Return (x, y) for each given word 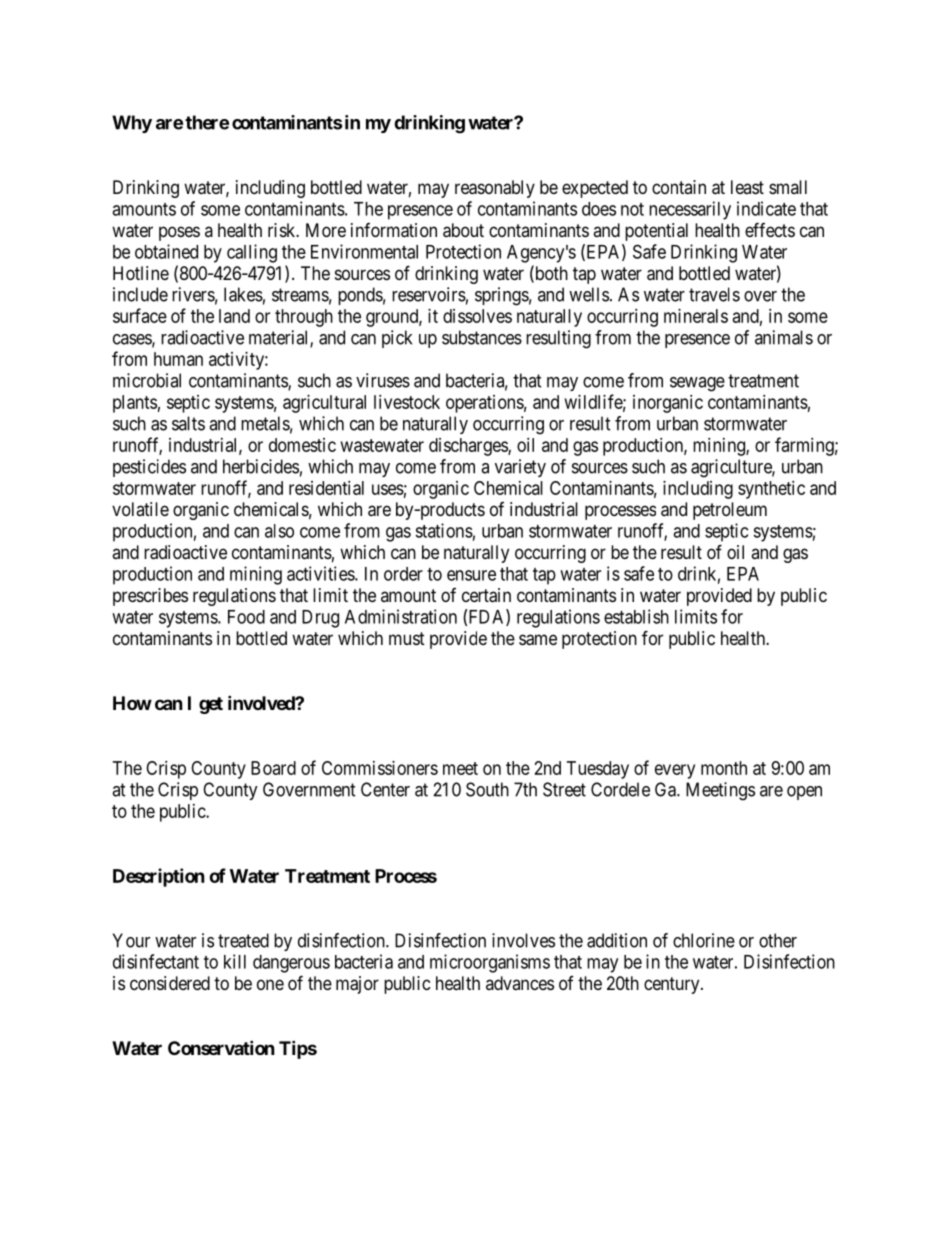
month (724, 768)
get (211, 705)
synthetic (771, 490)
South (487, 789)
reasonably (495, 189)
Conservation (221, 1047)
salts (188, 423)
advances (520, 983)
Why (132, 124)
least (747, 187)
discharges (469, 447)
